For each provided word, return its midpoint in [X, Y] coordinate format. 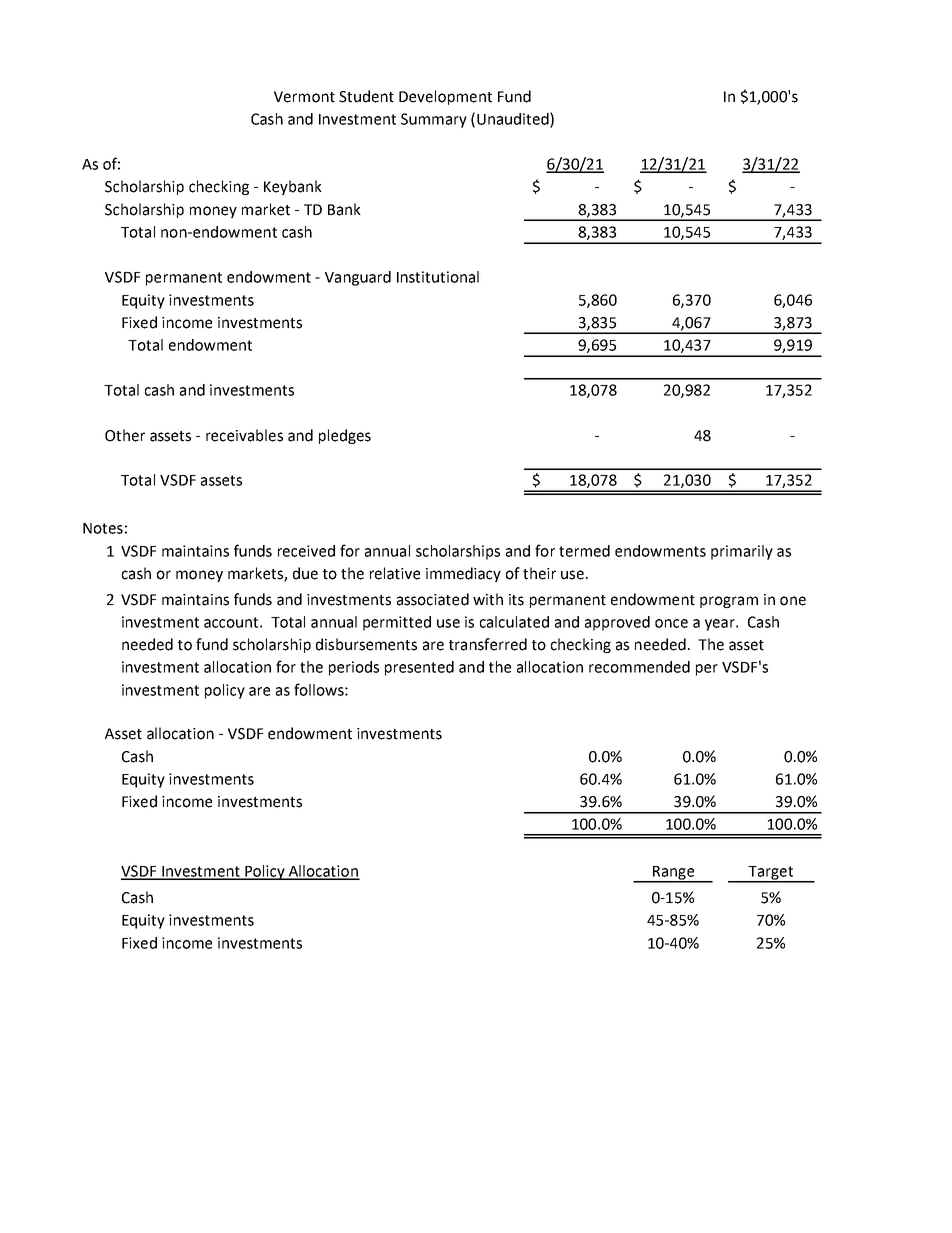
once [671, 623]
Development [445, 97]
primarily [742, 552]
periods [354, 668]
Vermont [304, 97]
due [305, 573]
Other [125, 435]
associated [433, 599]
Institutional [438, 277]
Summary [434, 120]
